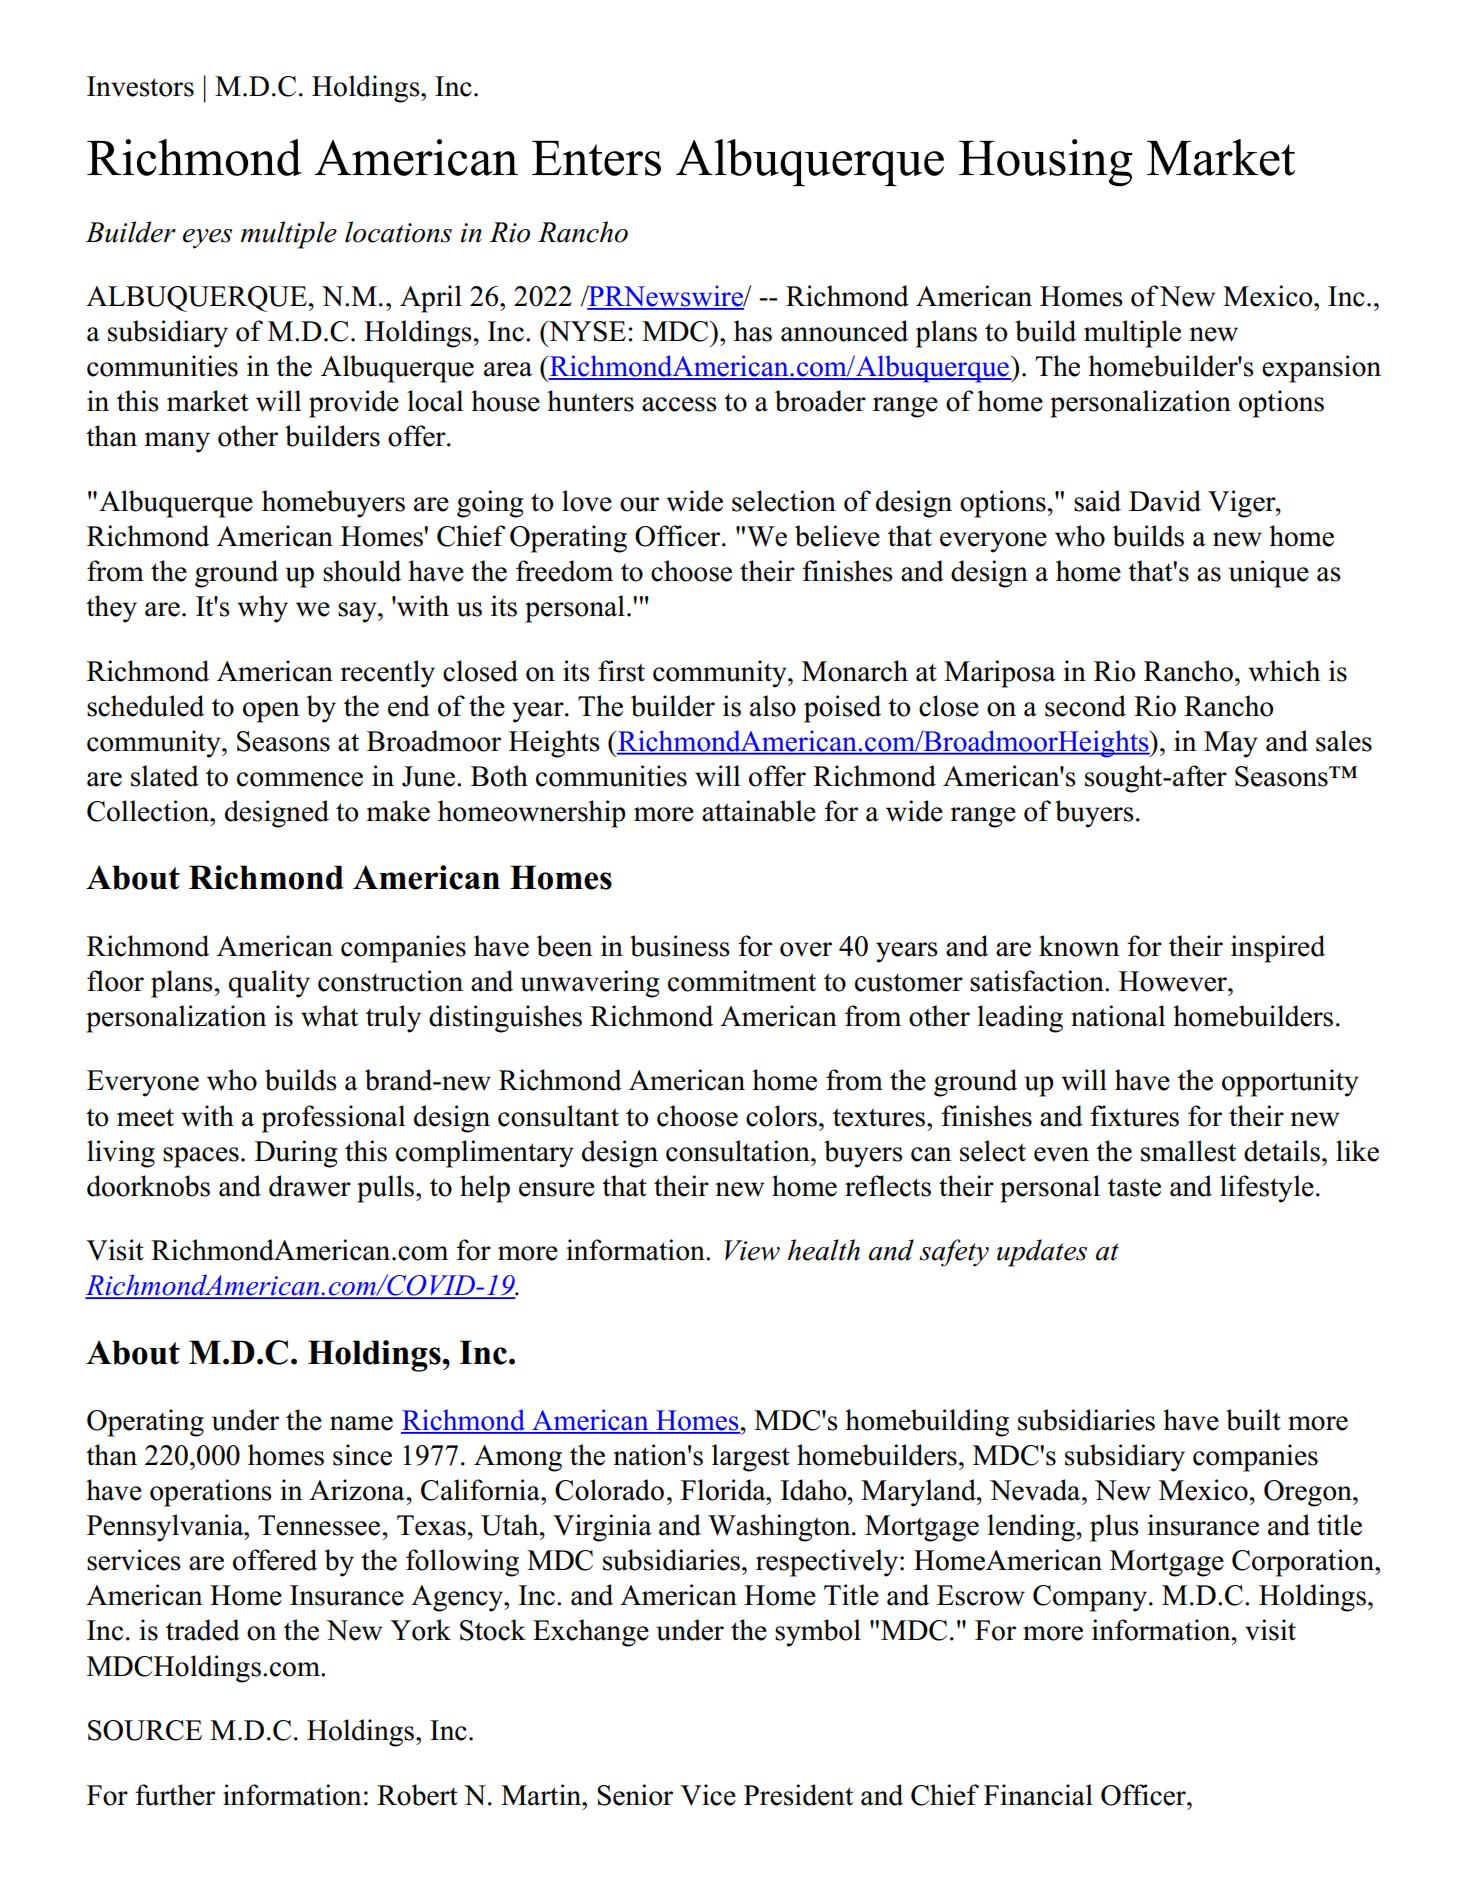  Describe the element at coordinates (798, 1795) in the image. I see `President` at that location.
